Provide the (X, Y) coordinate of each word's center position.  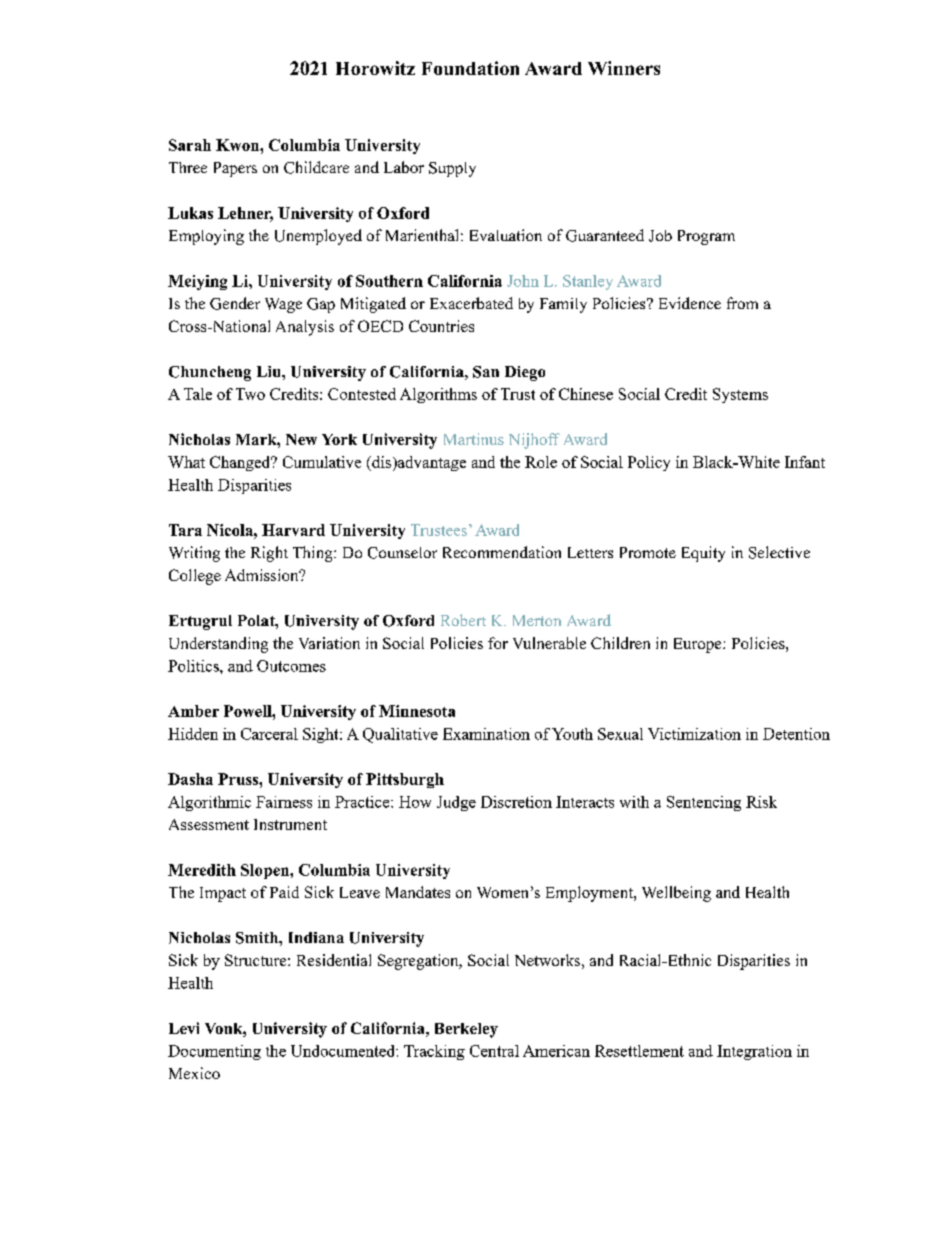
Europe (699, 645)
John (523, 281)
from (742, 303)
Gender (235, 303)
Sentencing (704, 803)
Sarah (190, 145)
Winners (624, 68)
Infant (805, 462)
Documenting (214, 1052)
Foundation (470, 68)
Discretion (516, 802)
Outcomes (291, 666)
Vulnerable (549, 643)
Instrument (290, 824)
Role (541, 462)
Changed (241, 463)
